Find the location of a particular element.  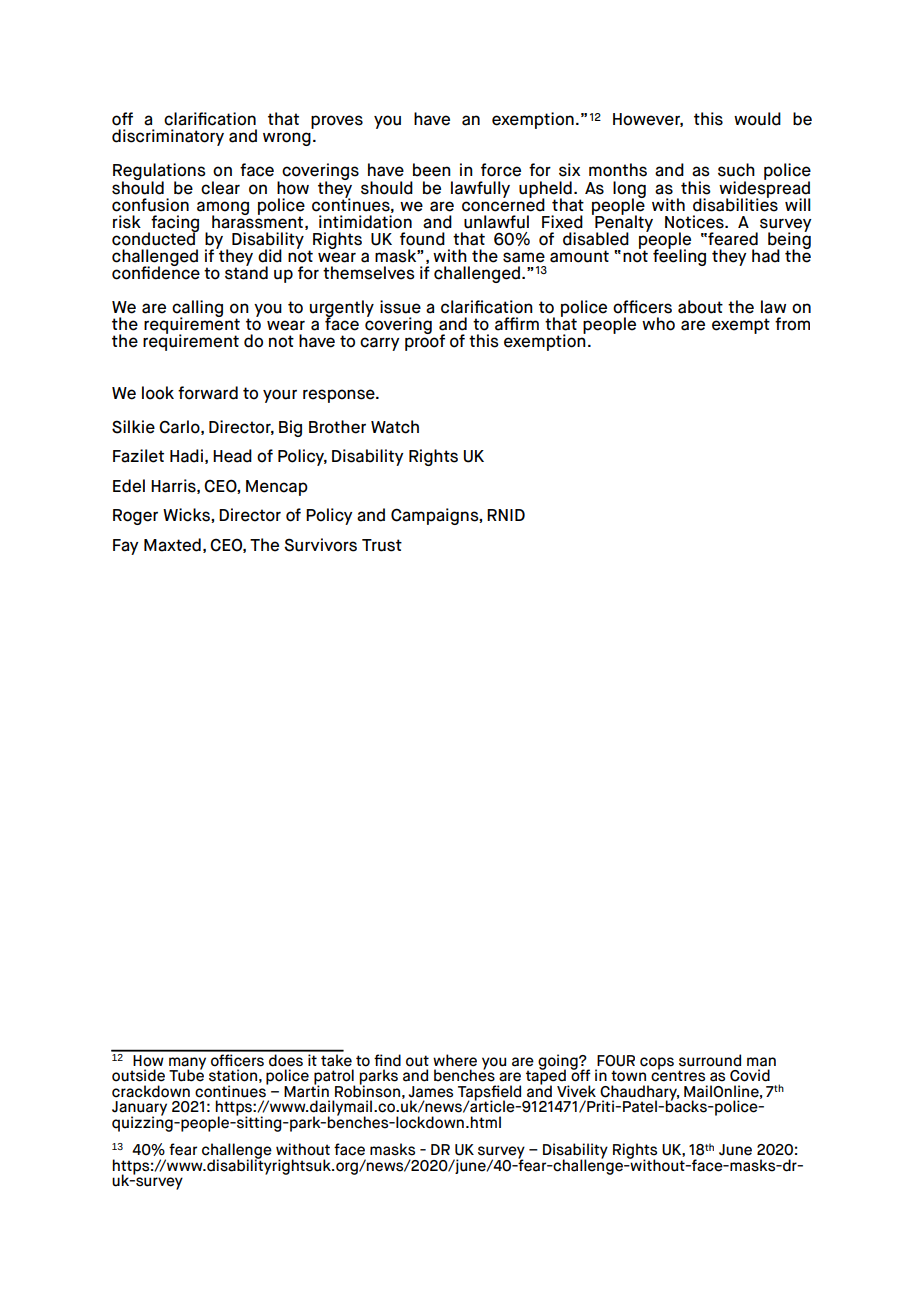

Tube is located at coordinates (186, 1074).
